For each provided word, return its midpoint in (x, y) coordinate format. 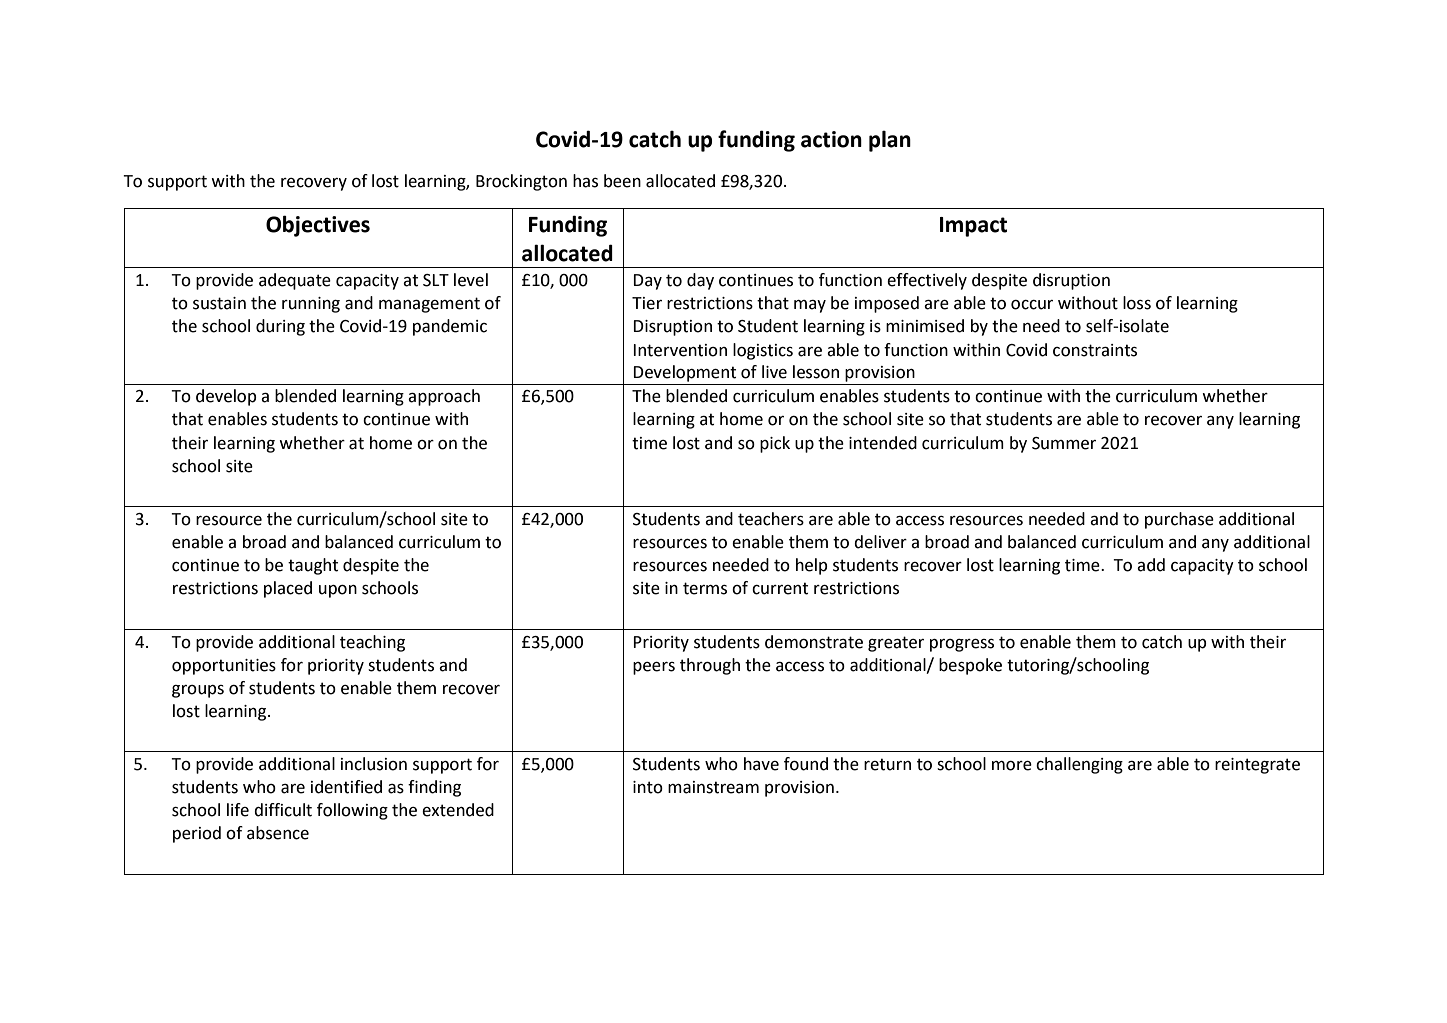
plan (890, 141)
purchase (1179, 520)
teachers (771, 519)
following (352, 811)
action (831, 139)
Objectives (318, 226)
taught (313, 566)
